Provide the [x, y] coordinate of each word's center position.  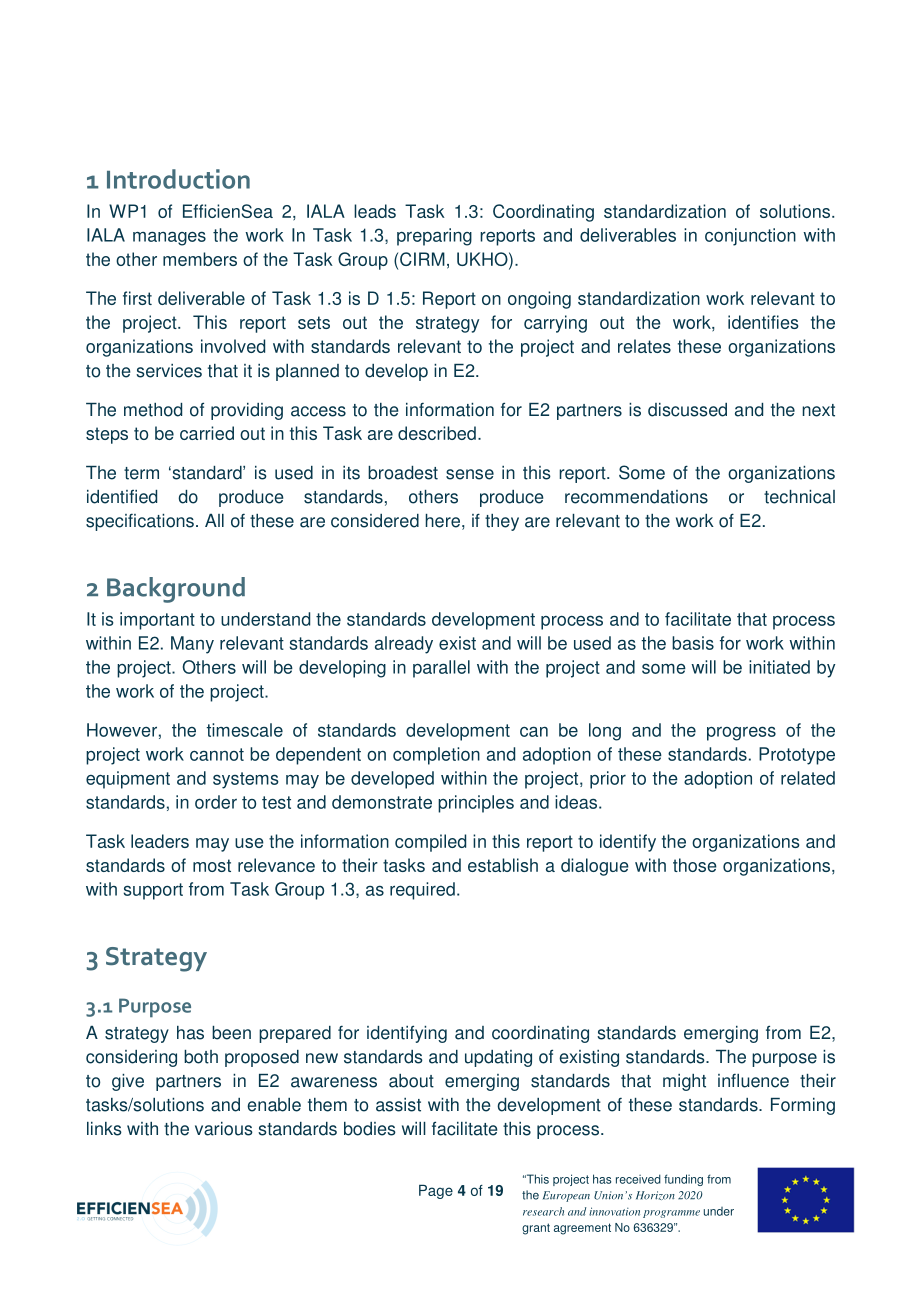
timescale [244, 730]
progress [741, 733]
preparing [434, 237]
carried [207, 433]
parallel [441, 669]
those [695, 865]
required [422, 891]
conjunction [750, 237]
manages [169, 238]
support [153, 891]
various [224, 1129]
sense [470, 474]
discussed [687, 410]
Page [436, 1191]
